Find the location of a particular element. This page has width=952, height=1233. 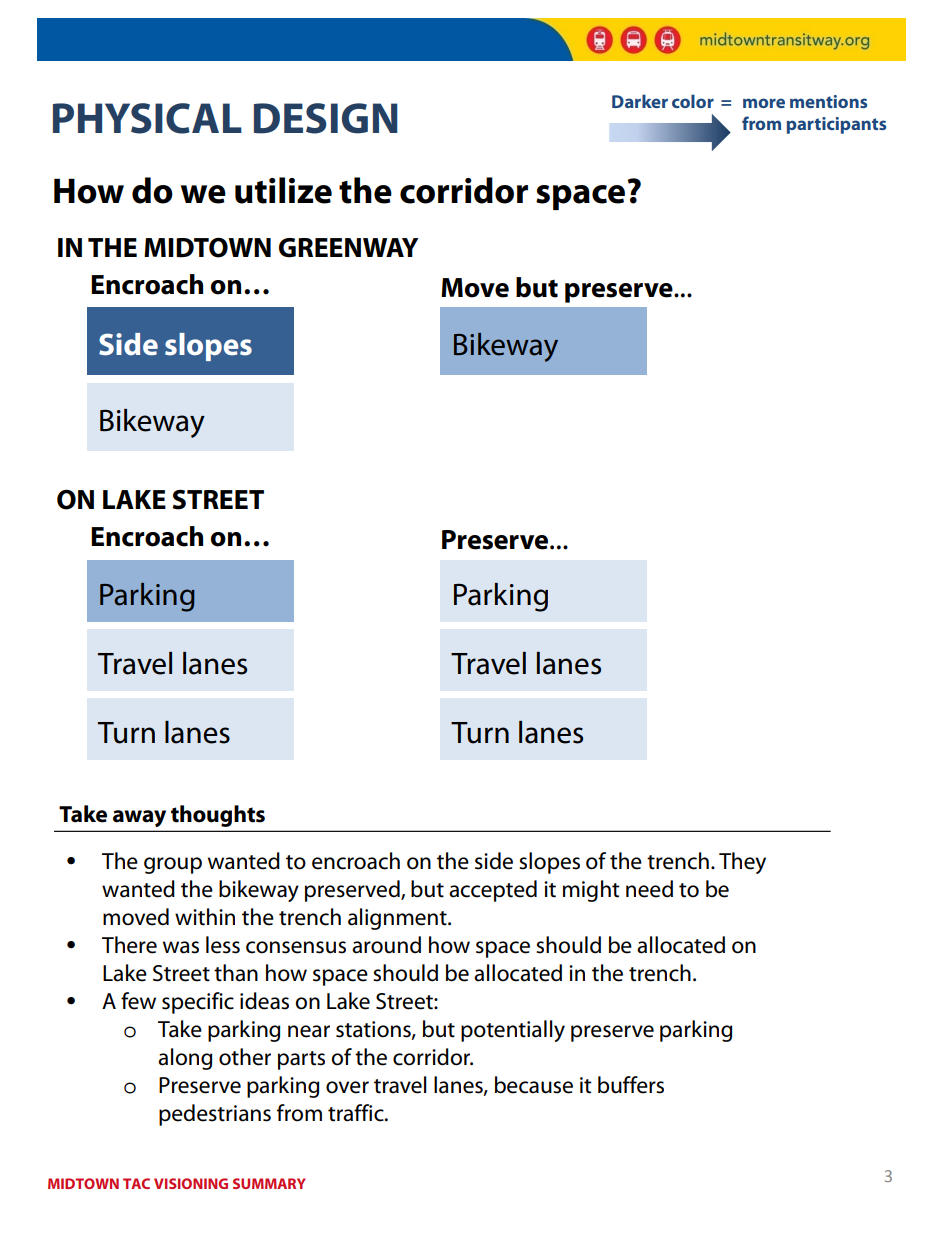

PHYSICAL is located at coordinates (147, 118).
